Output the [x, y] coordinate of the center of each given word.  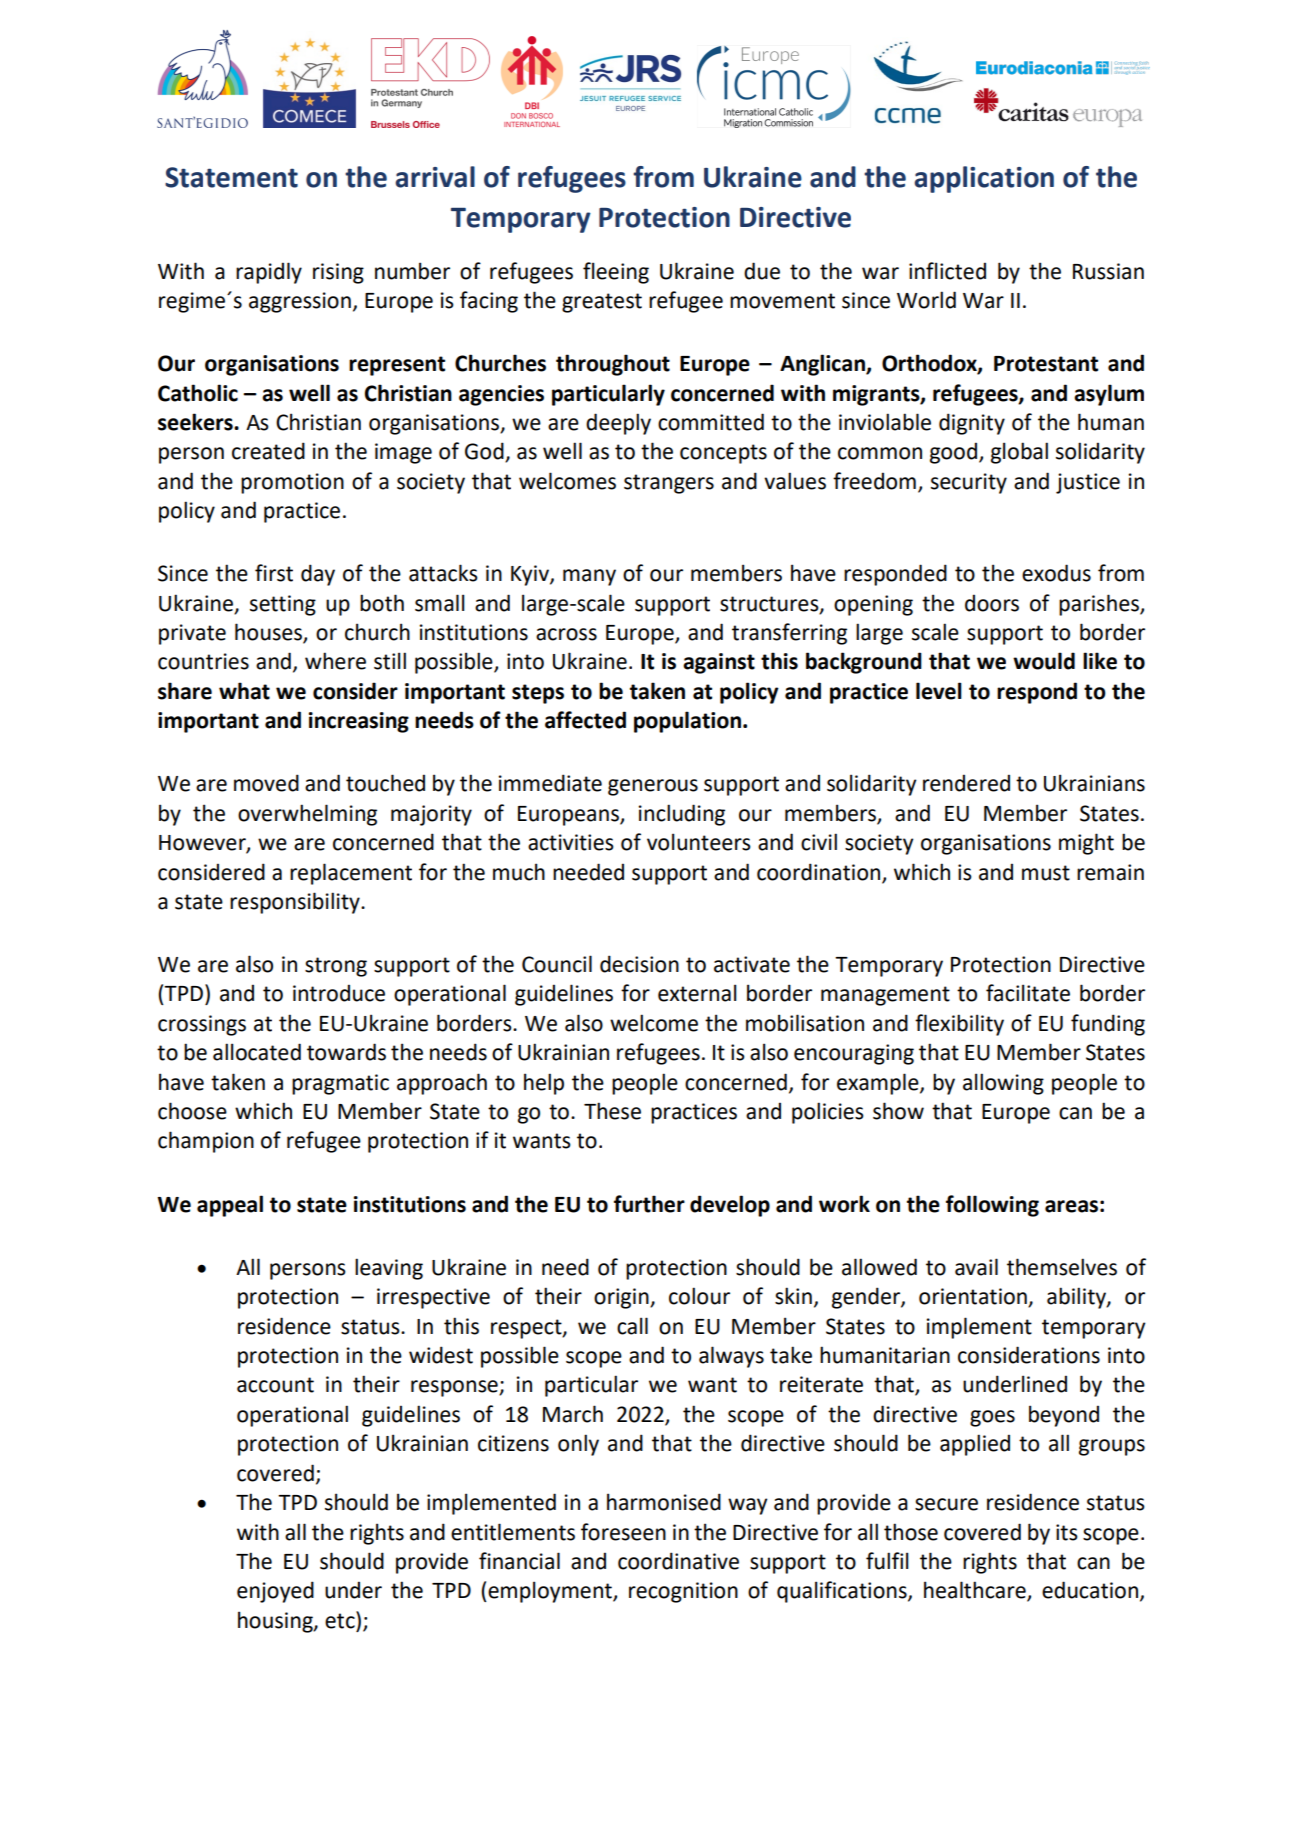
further [649, 1204]
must [1046, 873]
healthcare [976, 1591]
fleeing [616, 273]
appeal [230, 1206]
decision [639, 964]
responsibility [296, 903]
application [984, 179]
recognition [683, 1592]
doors [992, 603]
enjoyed [275, 1592]
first [274, 573]
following [992, 1206]
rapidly [269, 273]
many [589, 577]
